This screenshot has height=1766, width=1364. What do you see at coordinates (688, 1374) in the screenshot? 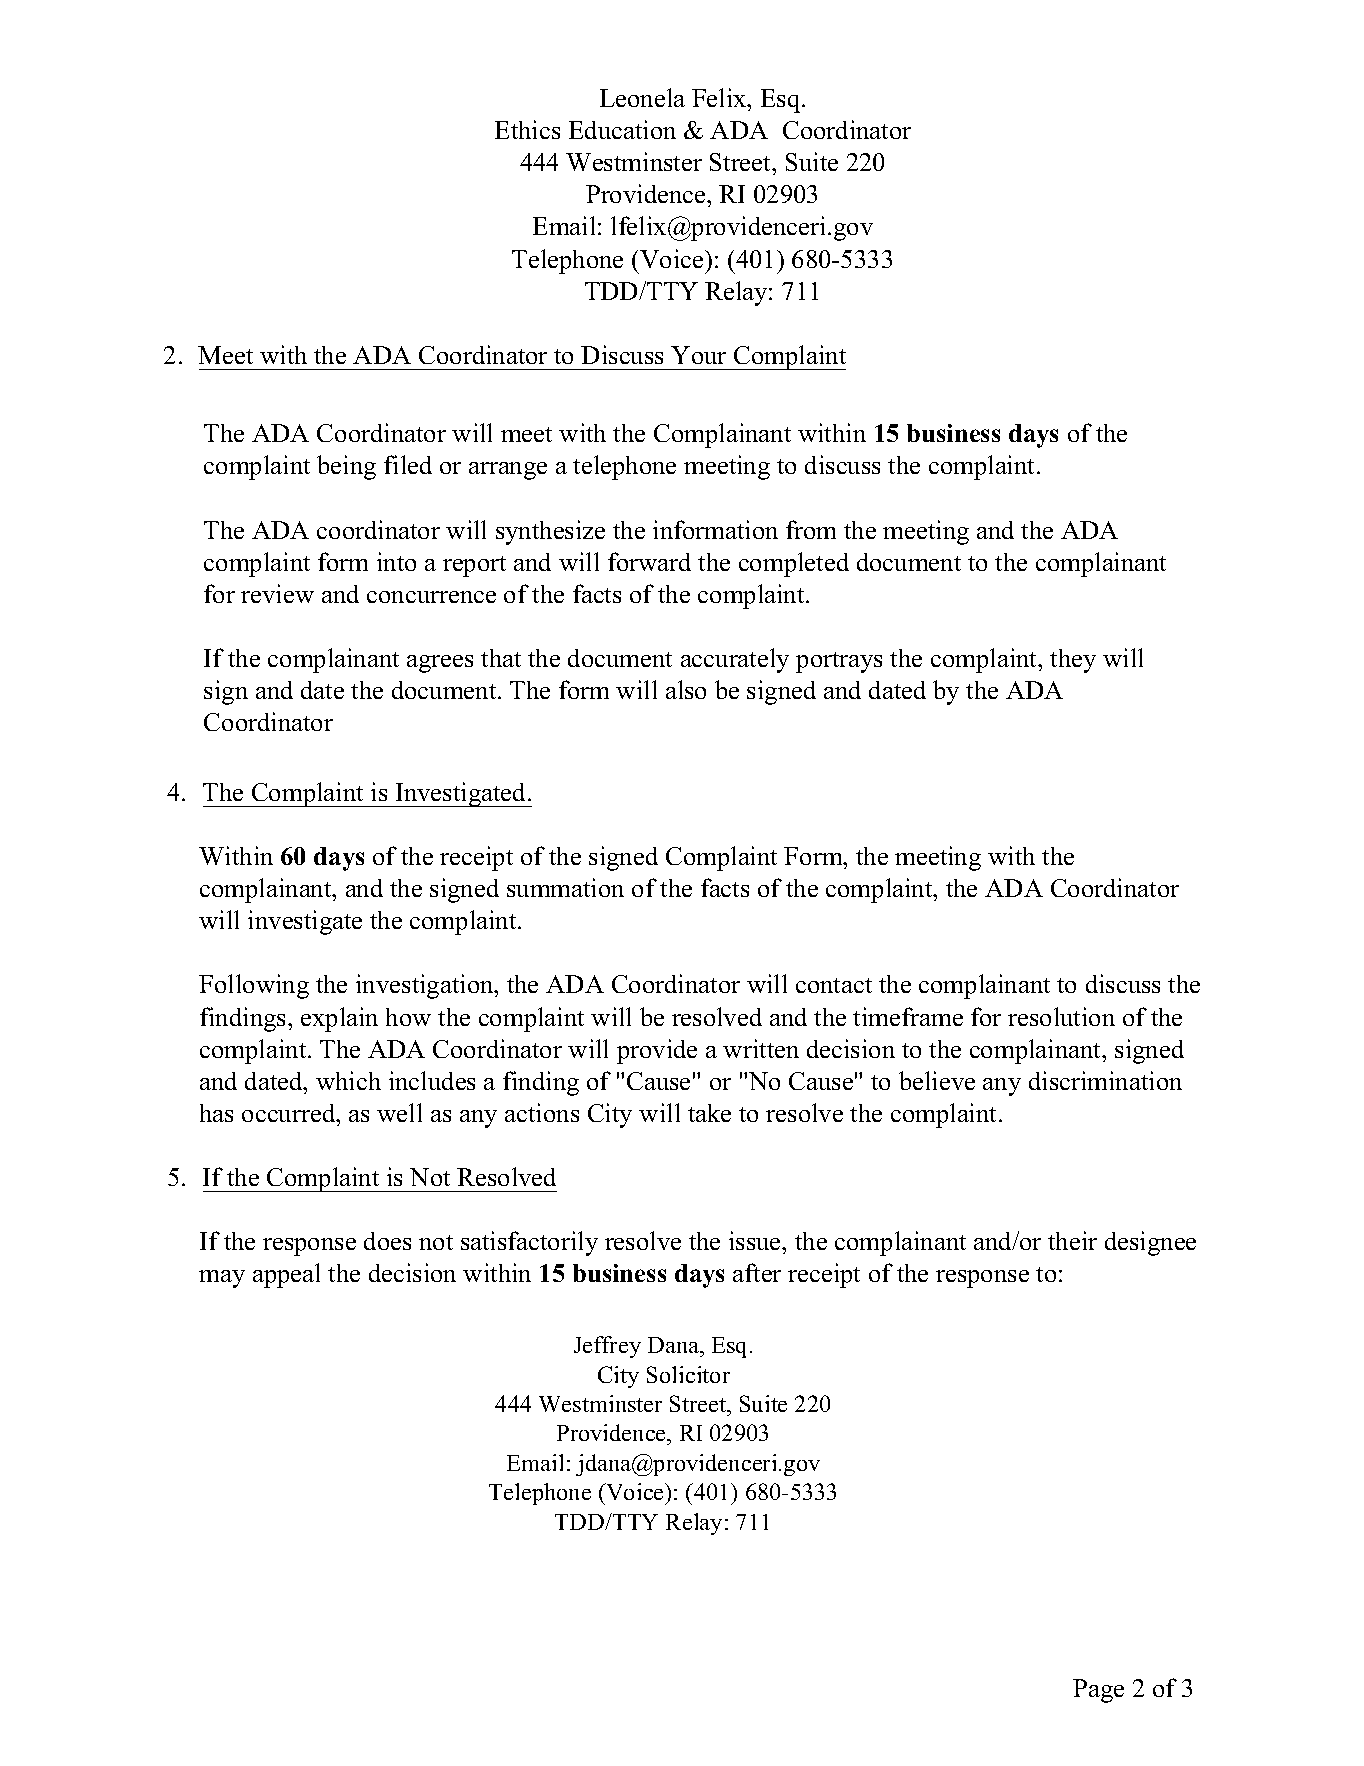
I see `Solicitor` at bounding box center [688, 1374].
